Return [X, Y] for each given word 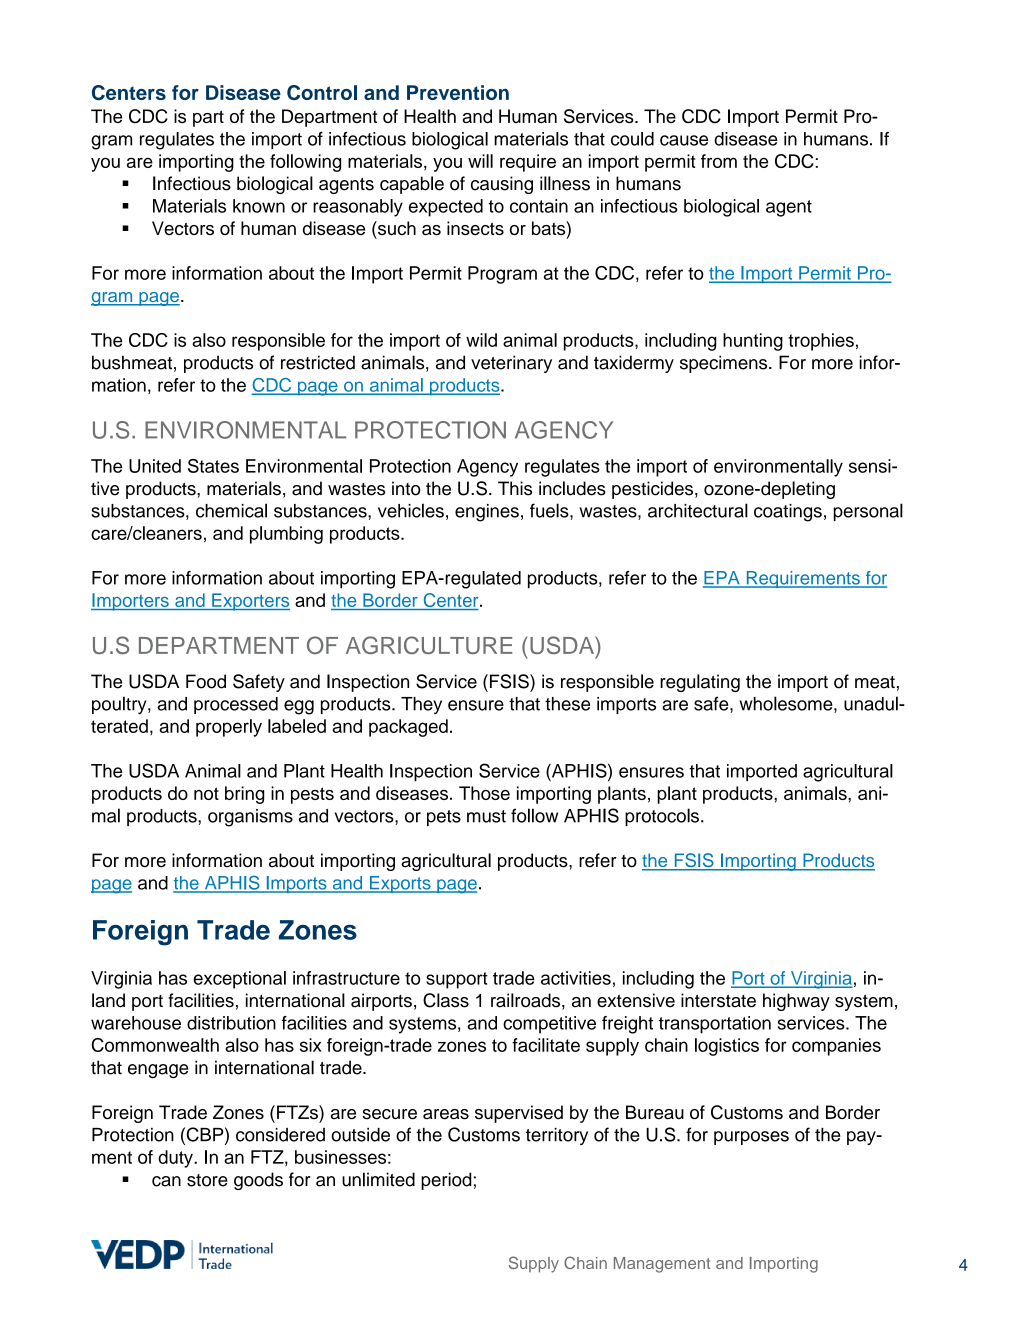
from [719, 161]
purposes [751, 1138]
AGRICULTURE [429, 645]
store [207, 1180]
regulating [700, 683]
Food [206, 681]
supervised [519, 1114]
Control [322, 92]
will [480, 161]
